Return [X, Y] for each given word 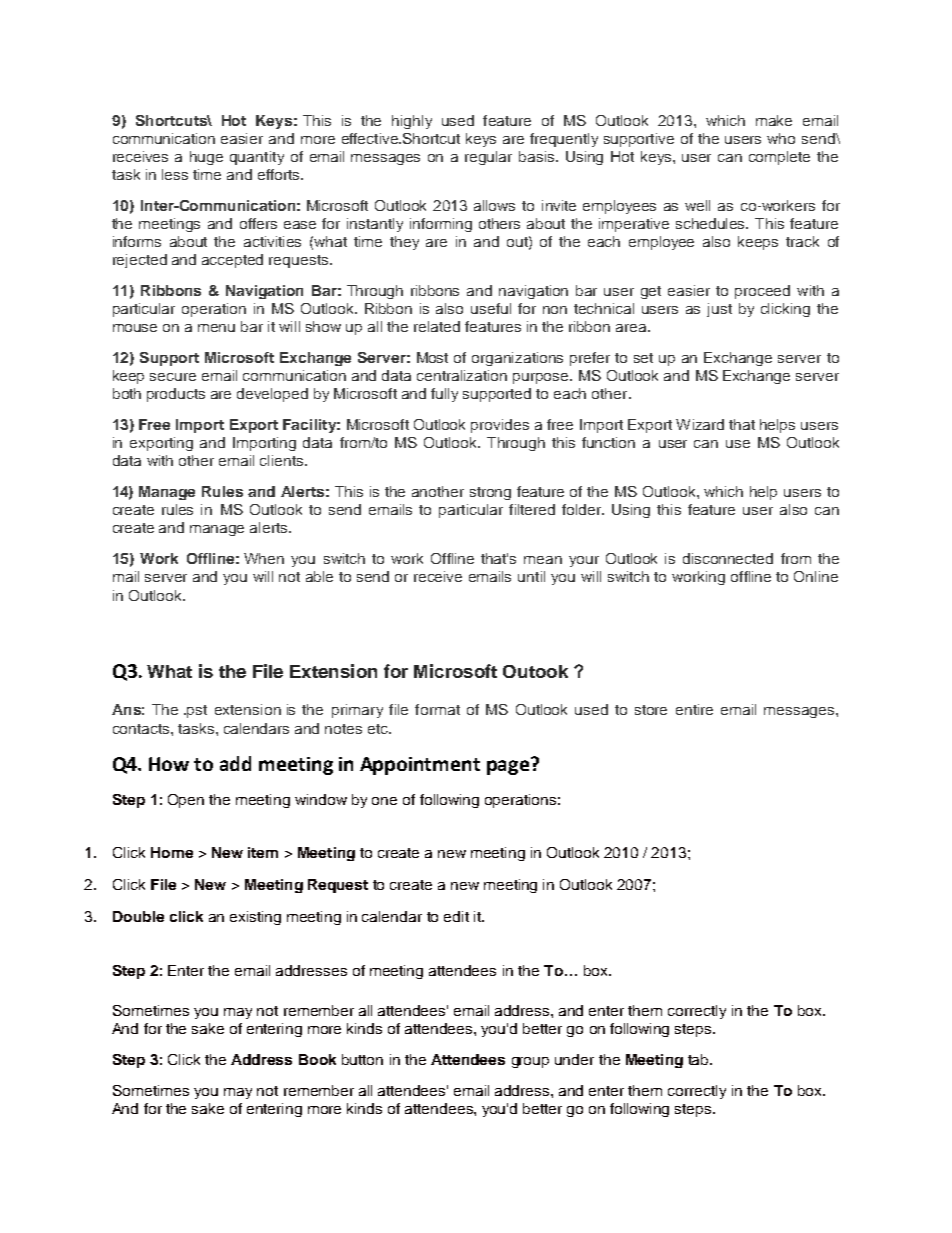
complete [779, 158]
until [531, 576]
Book [317, 1059]
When [264, 558]
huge [206, 158]
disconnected [728, 558]
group [530, 1062]
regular [488, 158]
